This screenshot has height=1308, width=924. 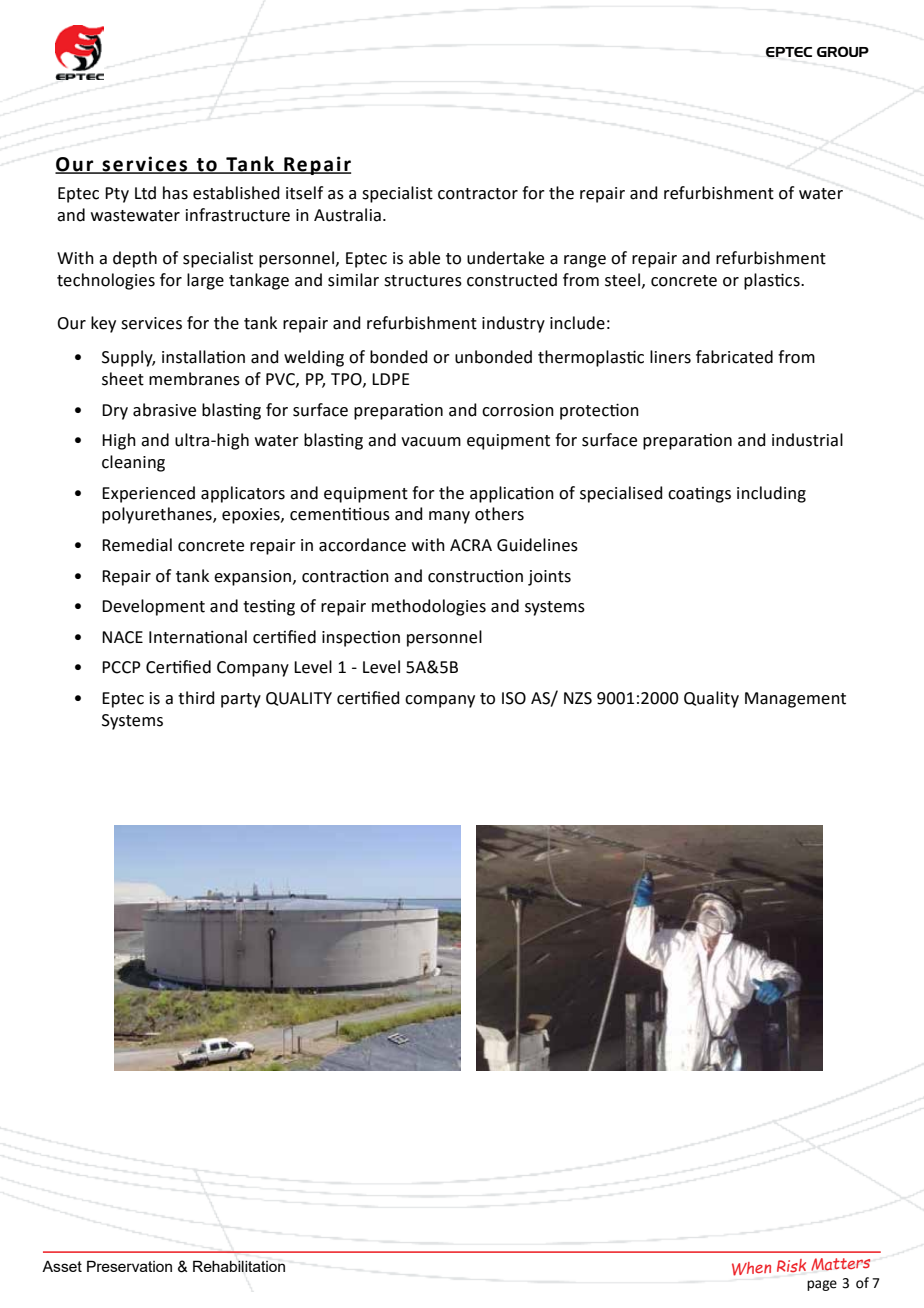 What do you see at coordinates (241, 700) in the screenshot?
I see `party` at bounding box center [241, 700].
